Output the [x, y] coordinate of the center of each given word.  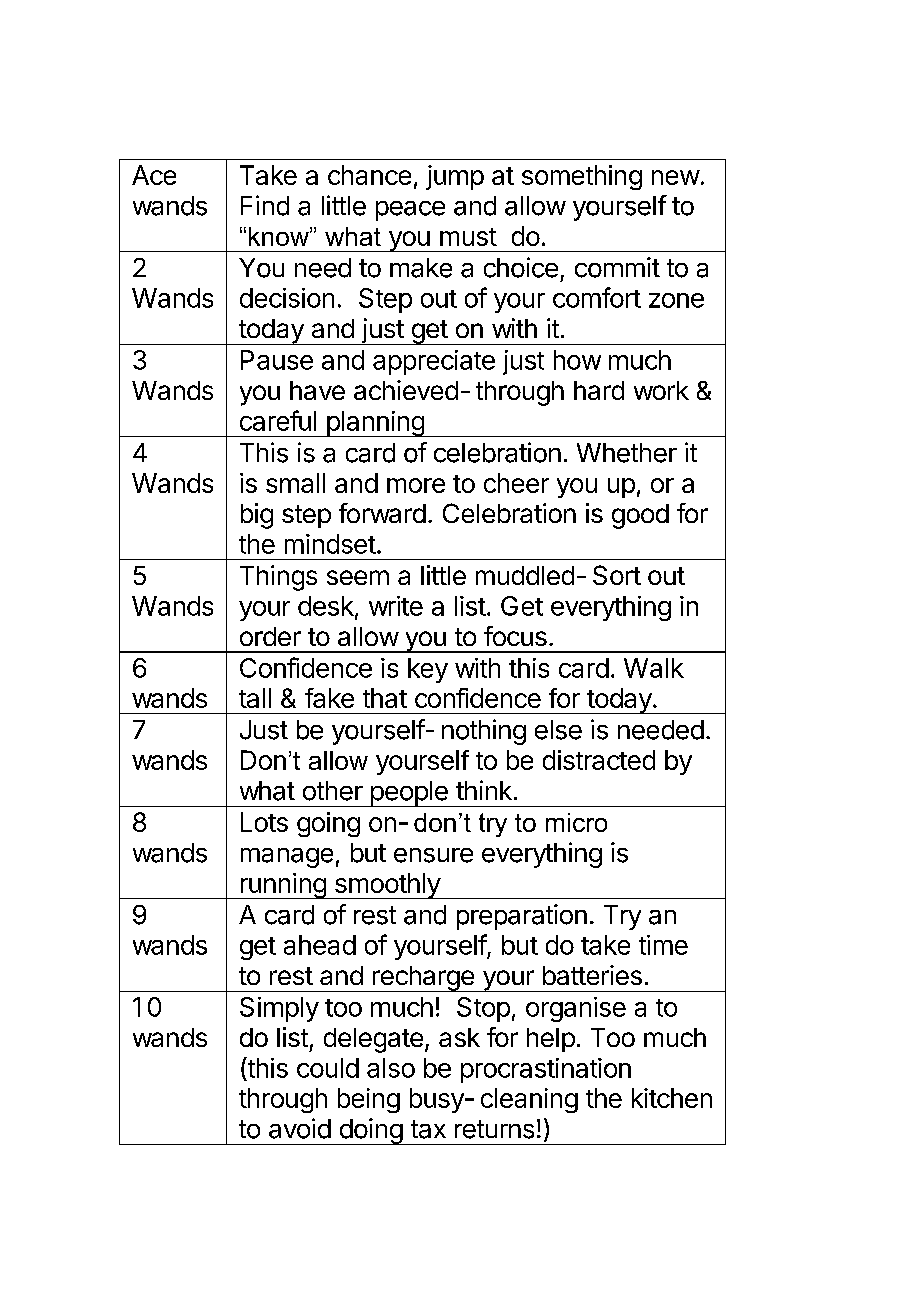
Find [265, 205]
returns [494, 1129]
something [582, 177]
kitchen [672, 1098]
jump [455, 177]
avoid [300, 1128]
